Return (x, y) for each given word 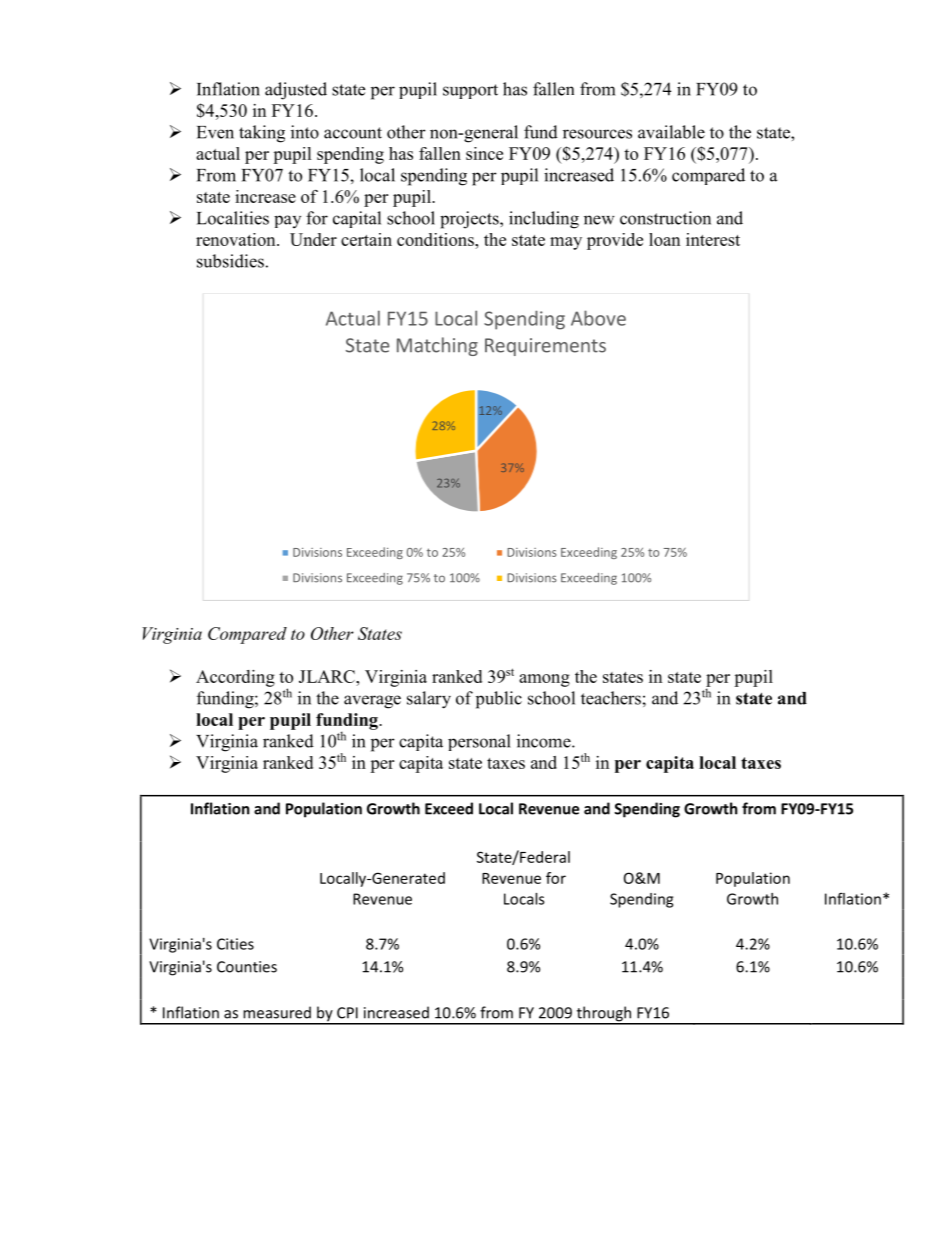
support (470, 91)
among (544, 680)
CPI (347, 1013)
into (305, 132)
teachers (611, 698)
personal (479, 742)
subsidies (230, 261)
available (671, 132)
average (372, 702)
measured (277, 1012)
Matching (437, 346)
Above (598, 318)
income (545, 741)
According (235, 678)
